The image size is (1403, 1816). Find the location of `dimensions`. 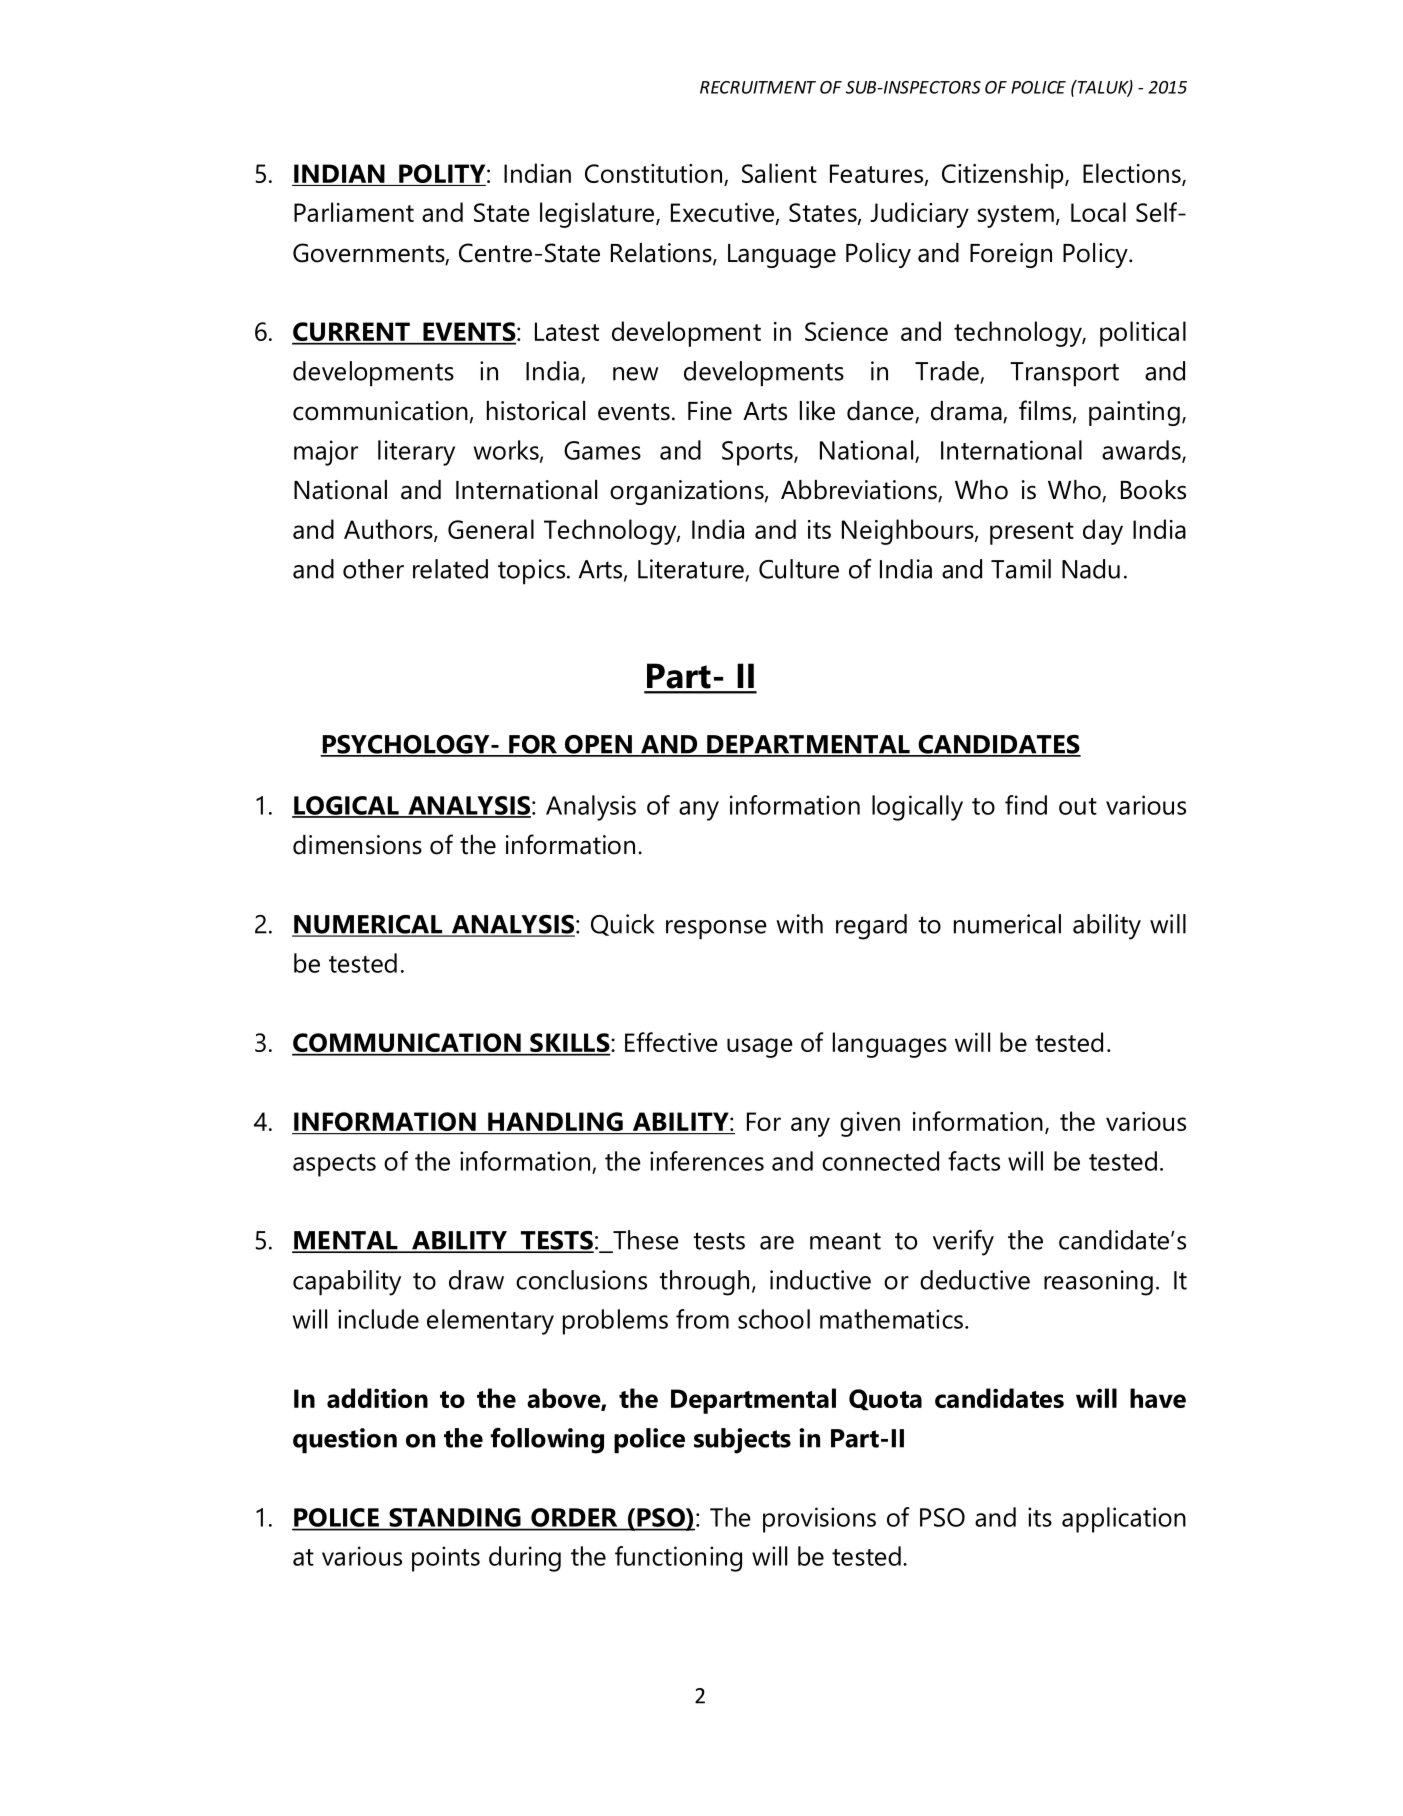

dimensions is located at coordinates (357, 845).
